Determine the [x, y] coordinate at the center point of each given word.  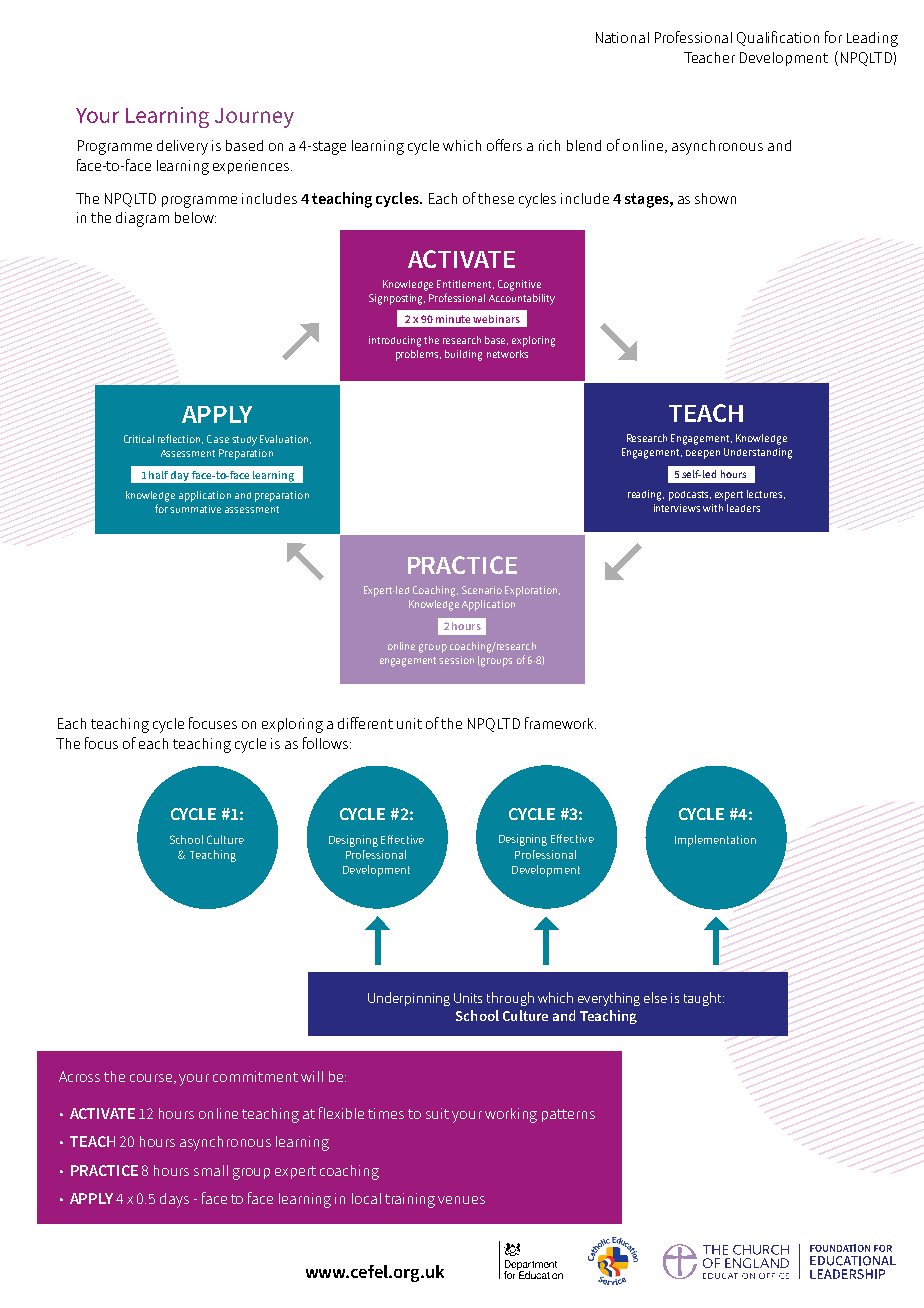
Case [218, 439]
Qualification [778, 38]
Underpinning [409, 999]
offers [504, 145]
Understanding [758, 453]
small [211, 1170]
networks [507, 354]
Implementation [715, 841]
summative [195, 509]
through [510, 999]
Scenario [482, 590]
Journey [254, 118]
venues [461, 1200]
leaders [743, 508]
